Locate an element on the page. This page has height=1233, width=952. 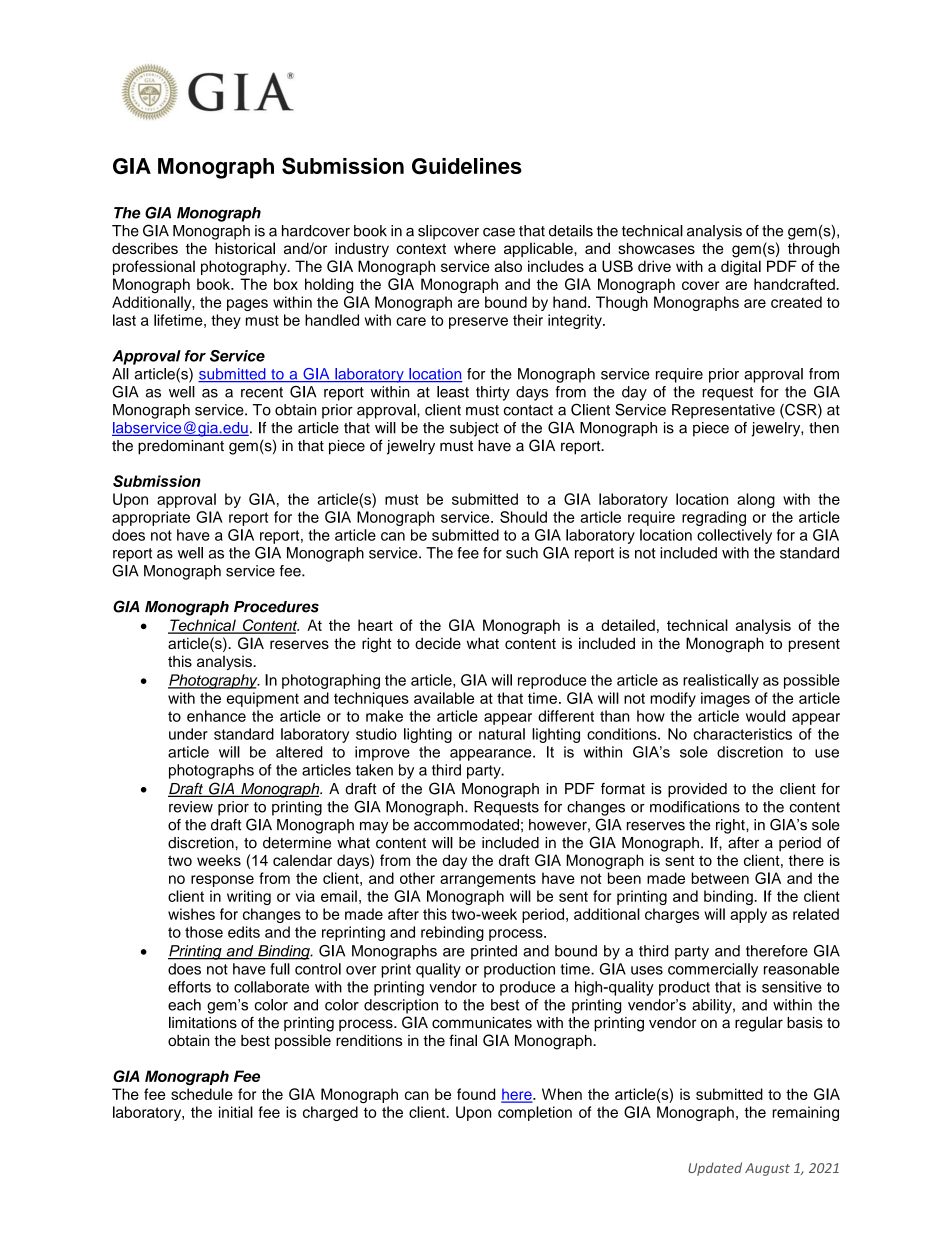
Guidelines is located at coordinates (467, 166).
